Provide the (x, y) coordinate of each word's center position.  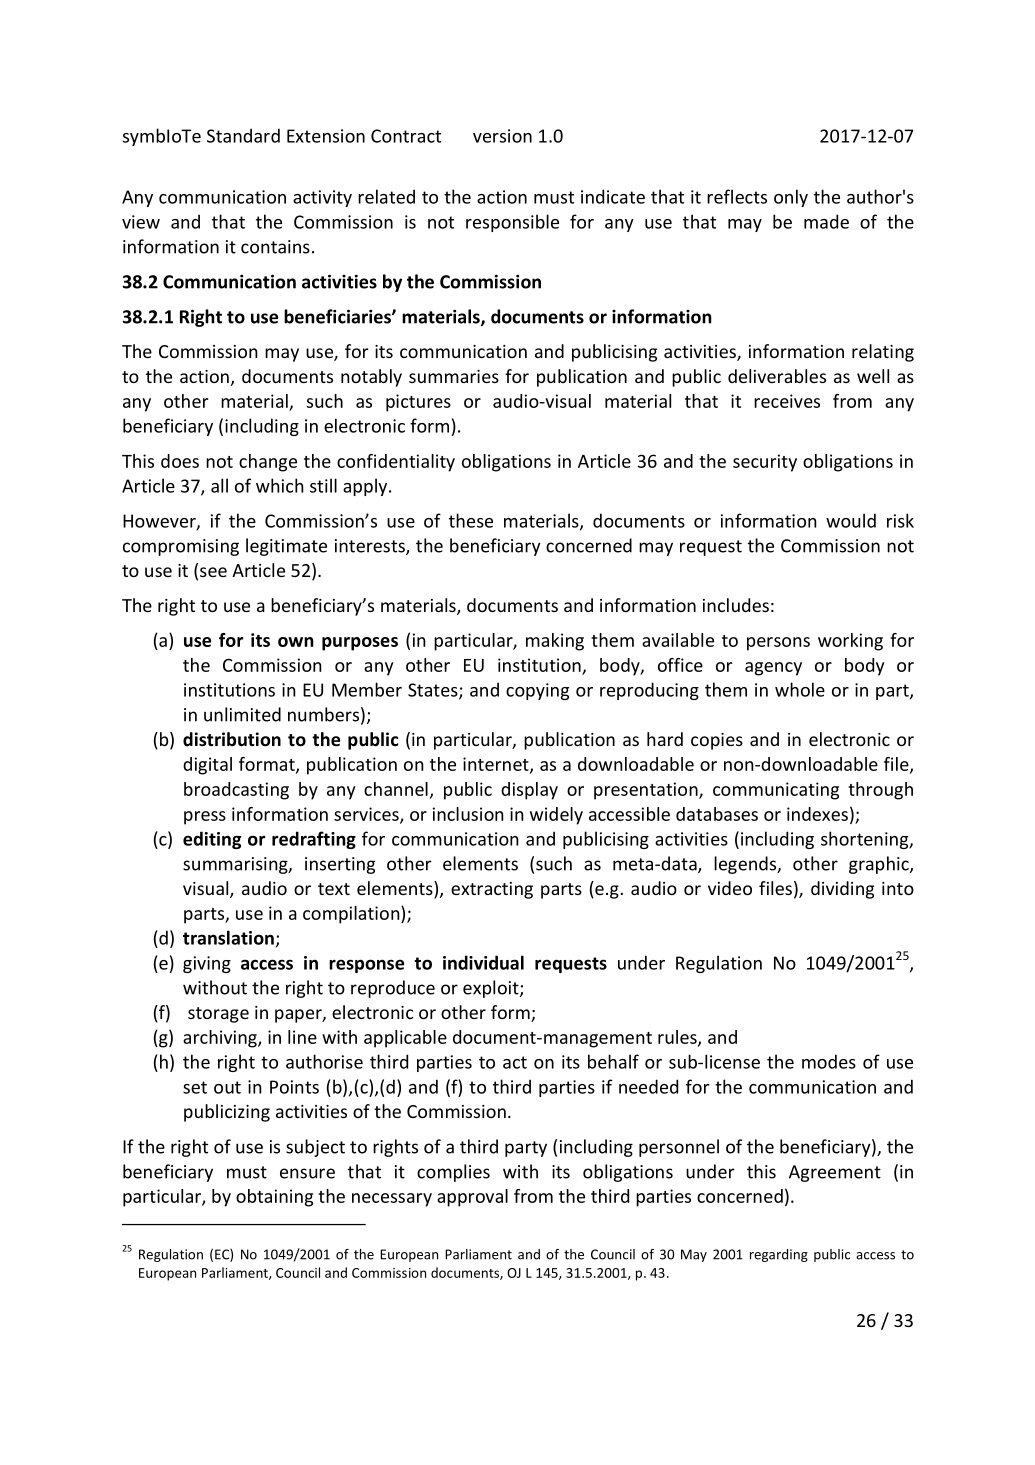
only (791, 198)
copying (537, 691)
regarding (779, 1255)
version (502, 136)
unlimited (242, 714)
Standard (243, 135)
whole (800, 689)
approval (472, 1198)
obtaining (274, 1198)
